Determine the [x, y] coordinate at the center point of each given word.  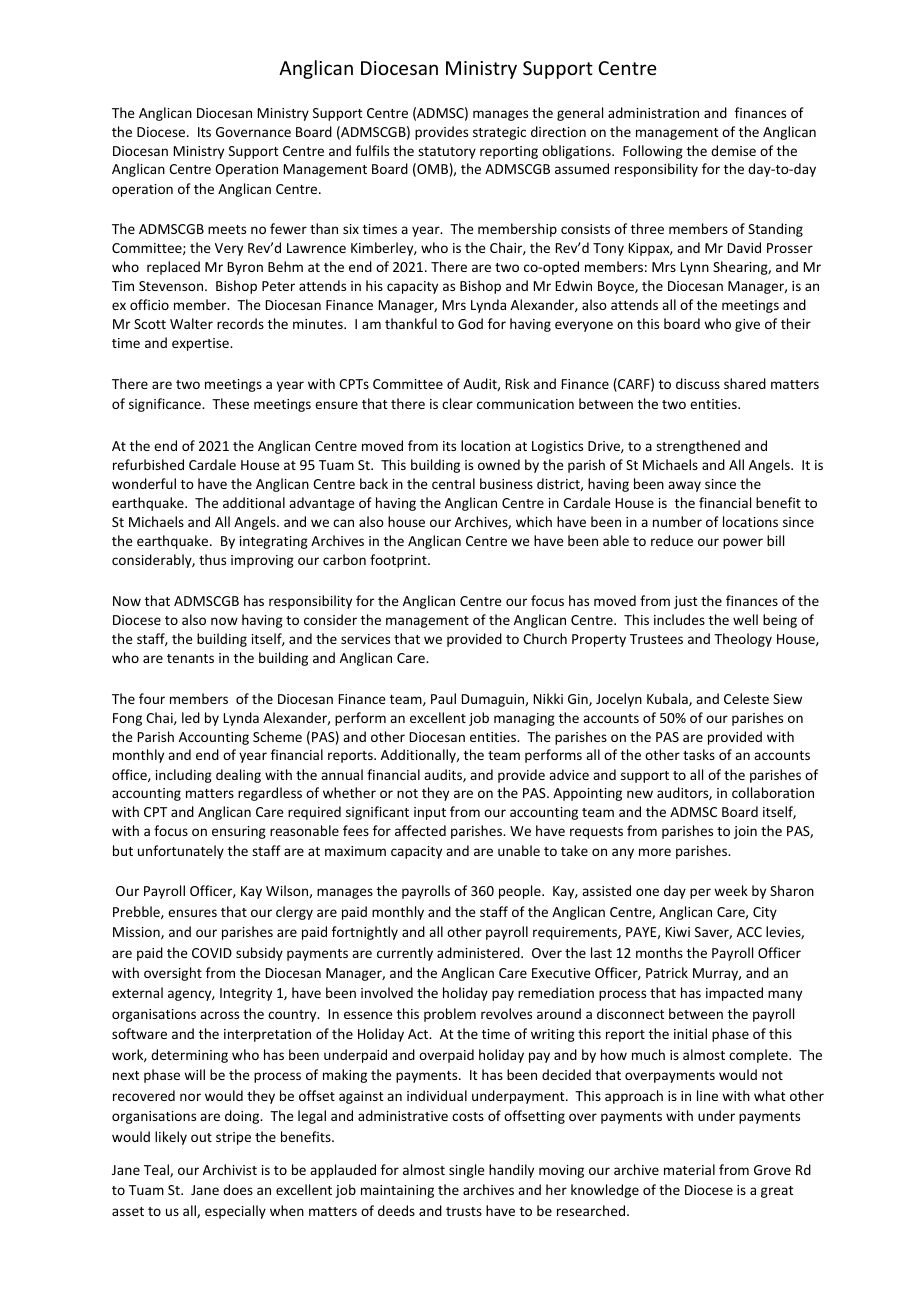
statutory [447, 153]
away [684, 486]
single [467, 1171]
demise [733, 150]
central [453, 483]
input [430, 813]
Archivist [230, 1169]
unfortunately [181, 852]
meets [227, 229]
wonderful [144, 483]
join [745, 832]
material [689, 1169]
